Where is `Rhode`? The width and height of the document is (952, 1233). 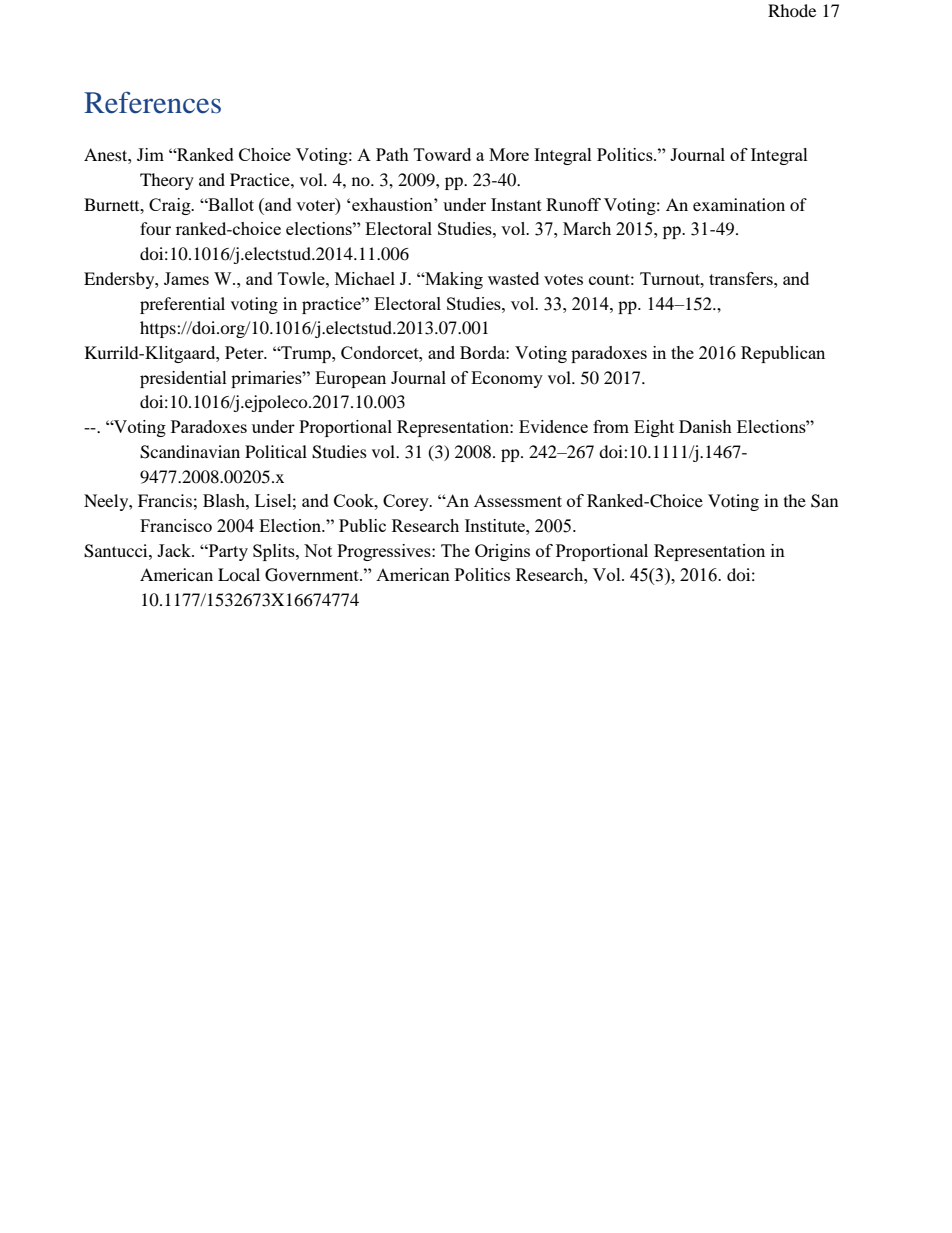
Rhode is located at coordinates (792, 10).
